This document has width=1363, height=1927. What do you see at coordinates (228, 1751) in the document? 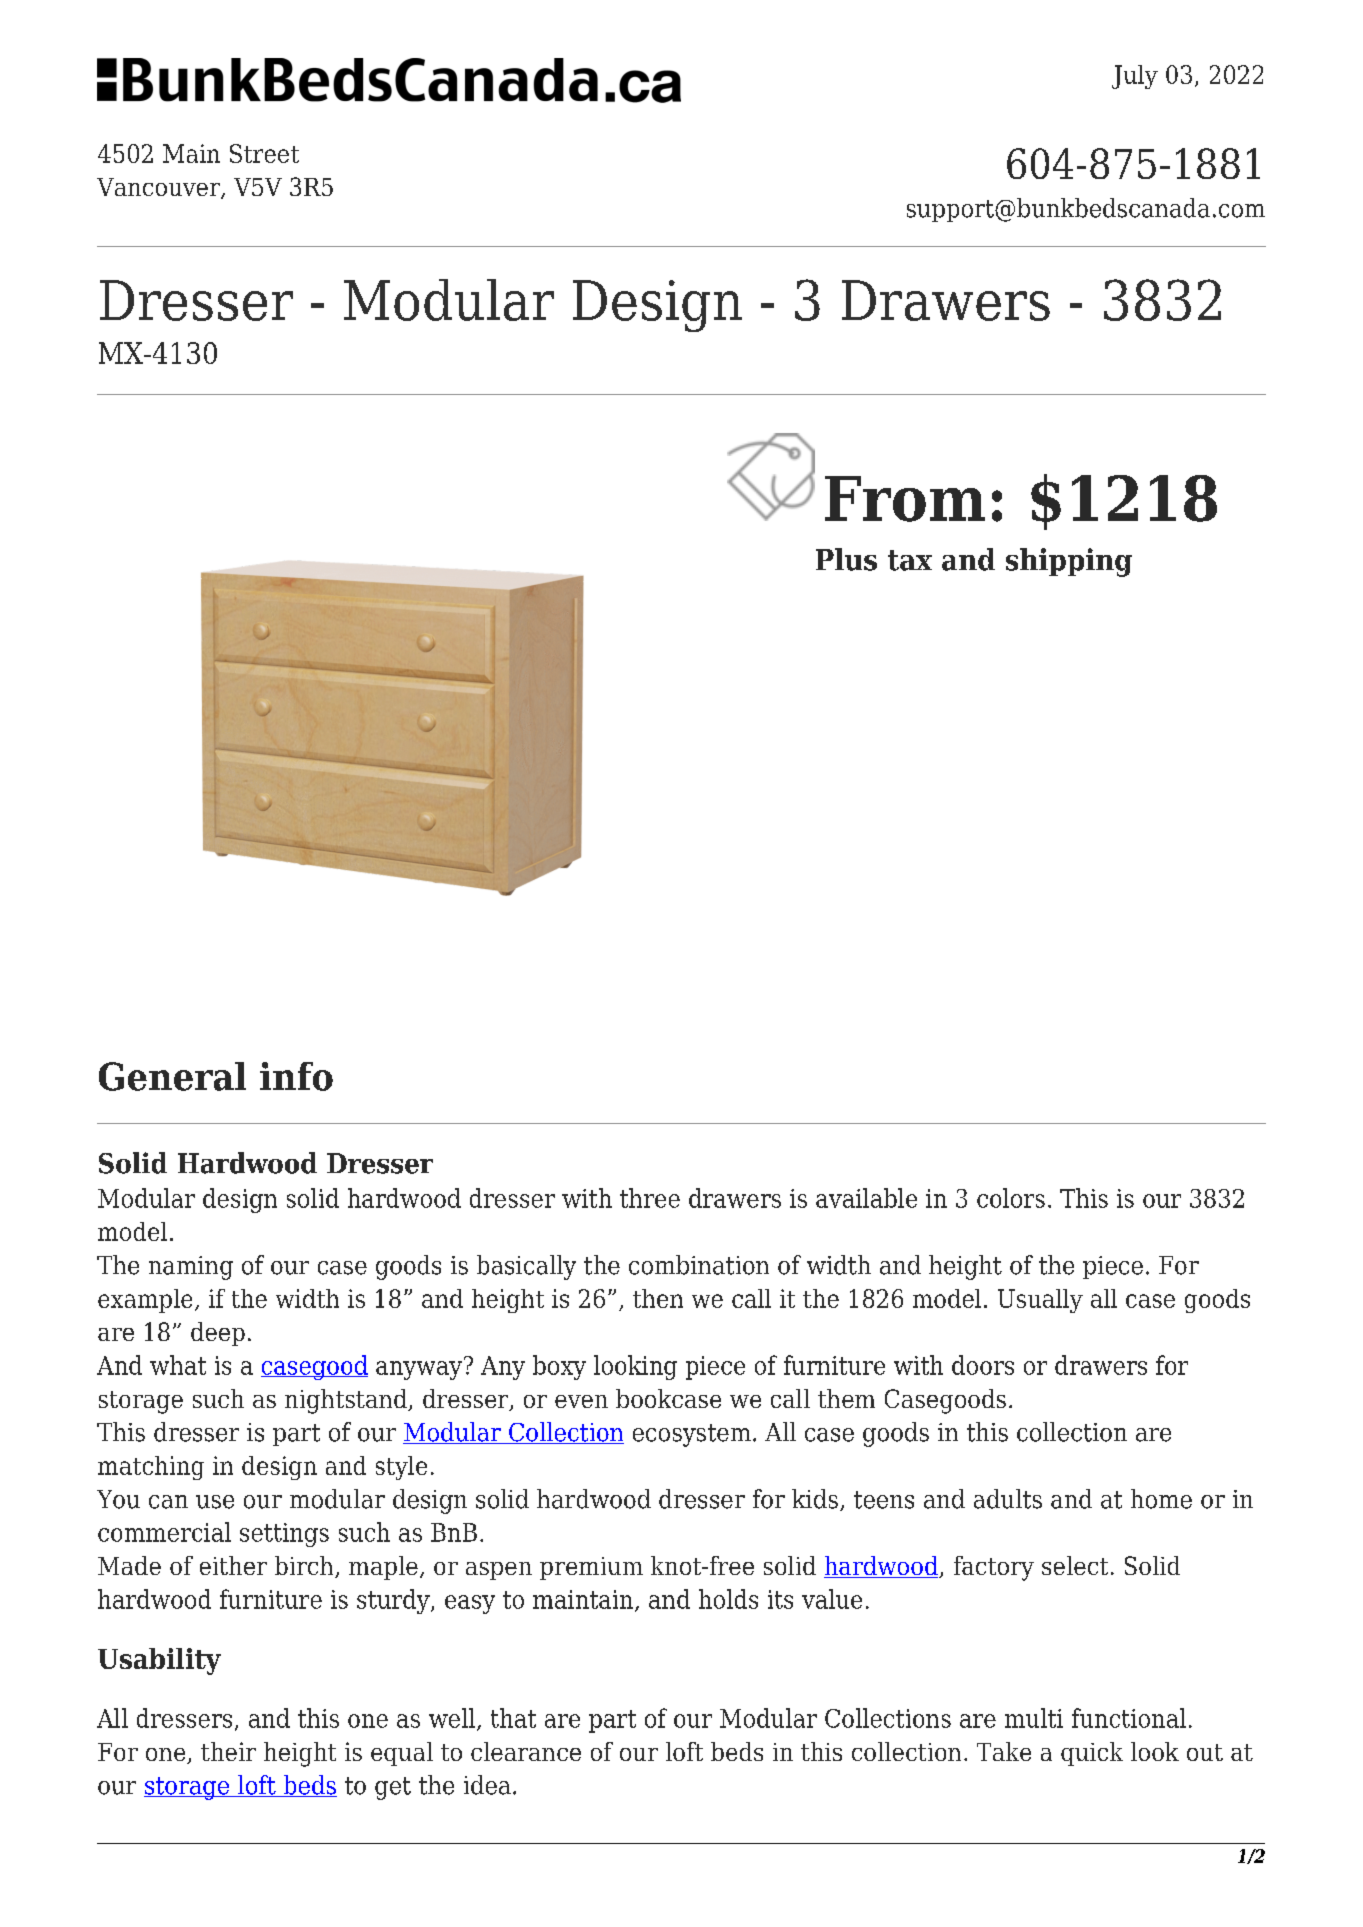
I see `their` at bounding box center [228, 1751].
